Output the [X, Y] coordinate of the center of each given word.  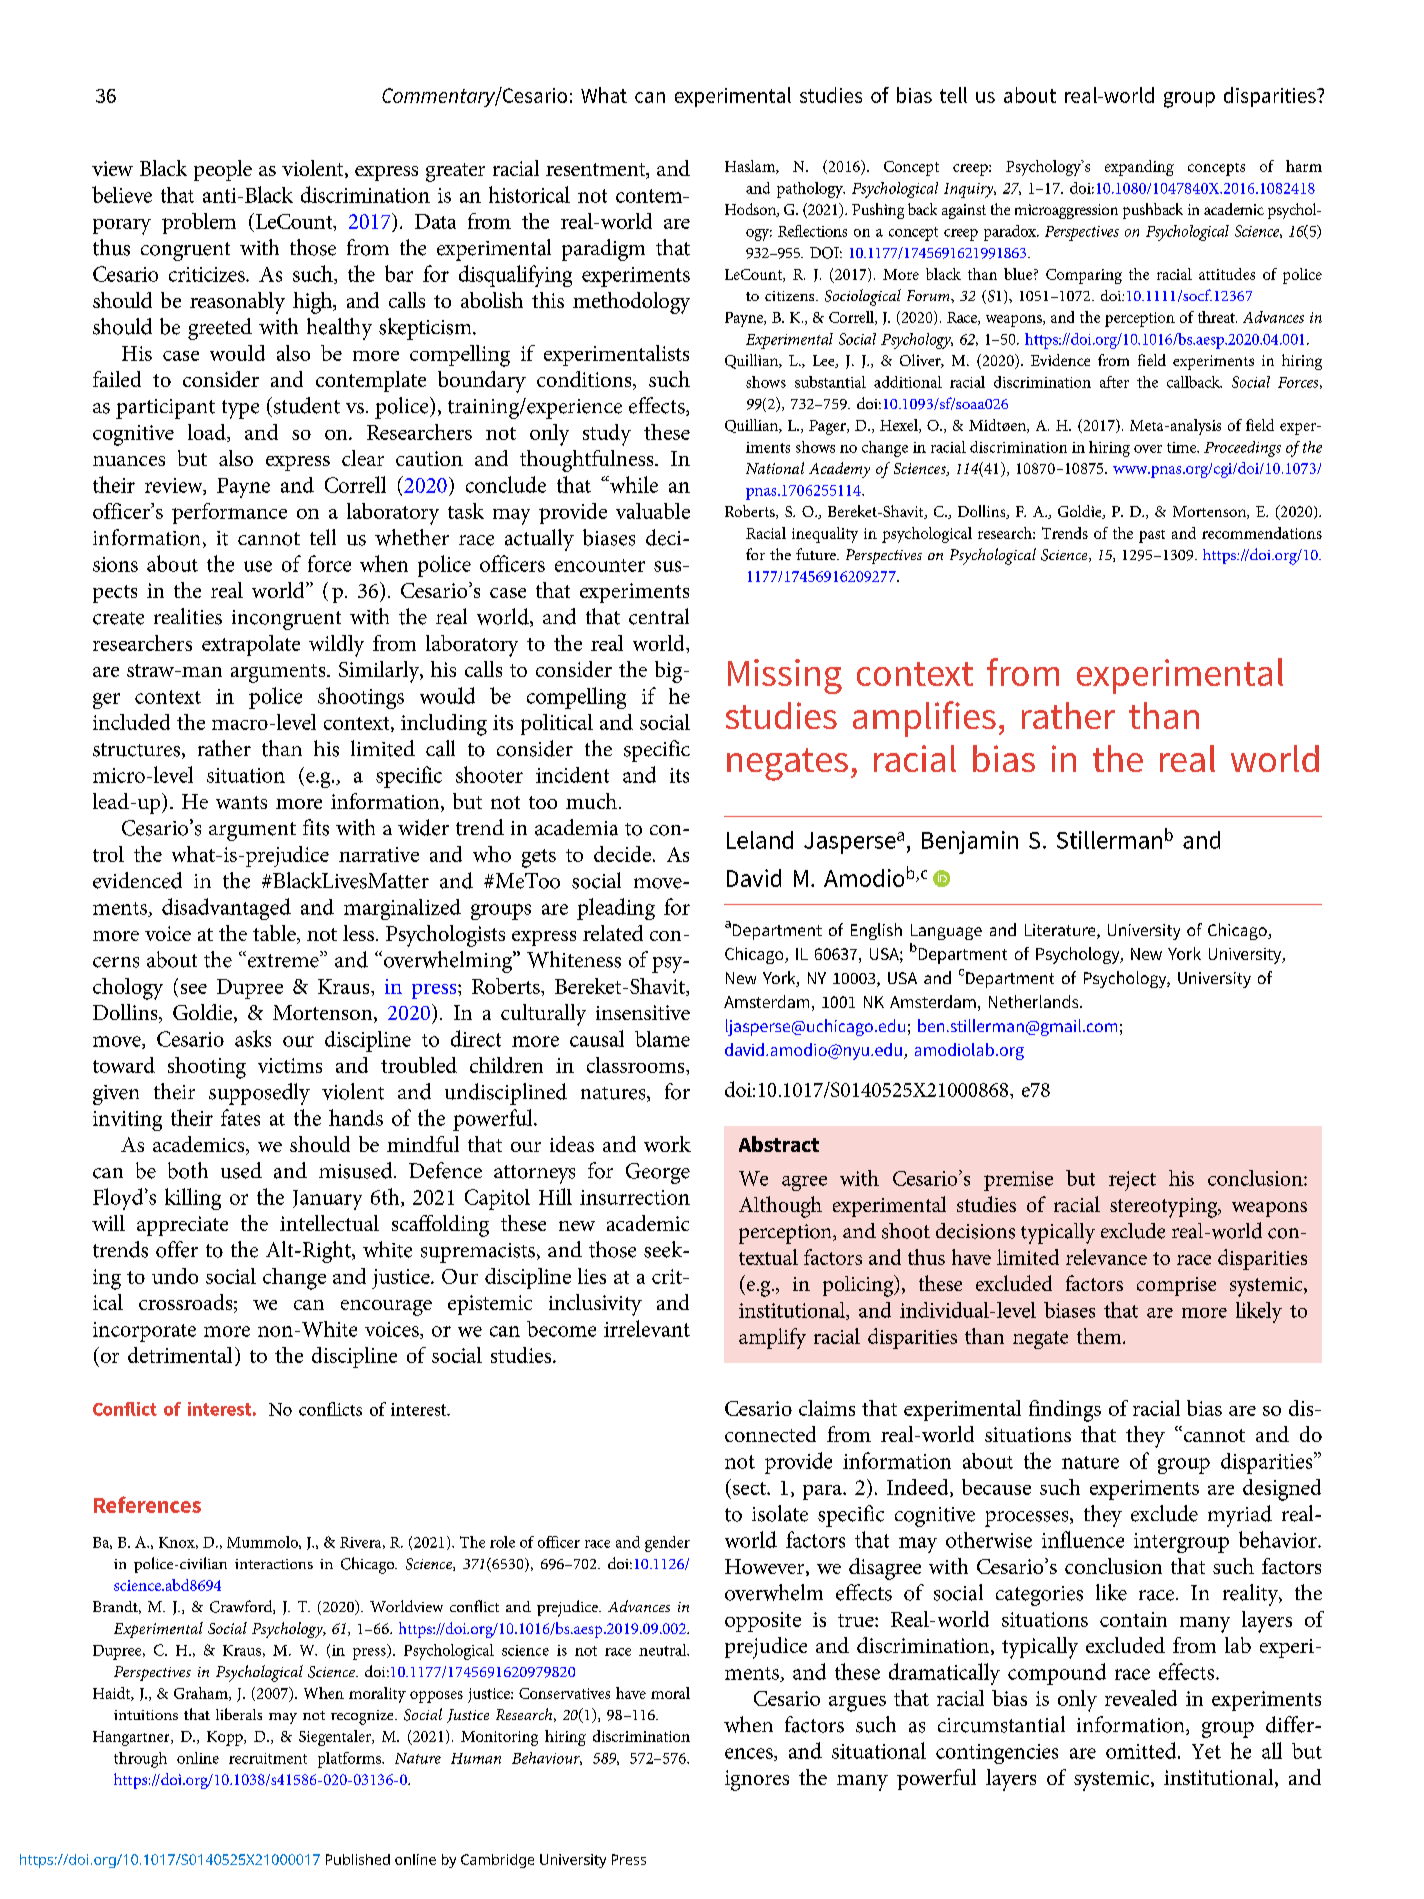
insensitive [643, 1012]
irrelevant [647, 1328]
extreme [283, 961]
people [223, 170]
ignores [757, 1780]
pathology [811, 190]
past [1152, 536]
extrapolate [251, 645]
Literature [1061, 931]
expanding [1139, 168]
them [1100, 1336]
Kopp [226, 1738]
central [659, 616]
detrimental [180, 1355]
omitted [1142, 1750]
